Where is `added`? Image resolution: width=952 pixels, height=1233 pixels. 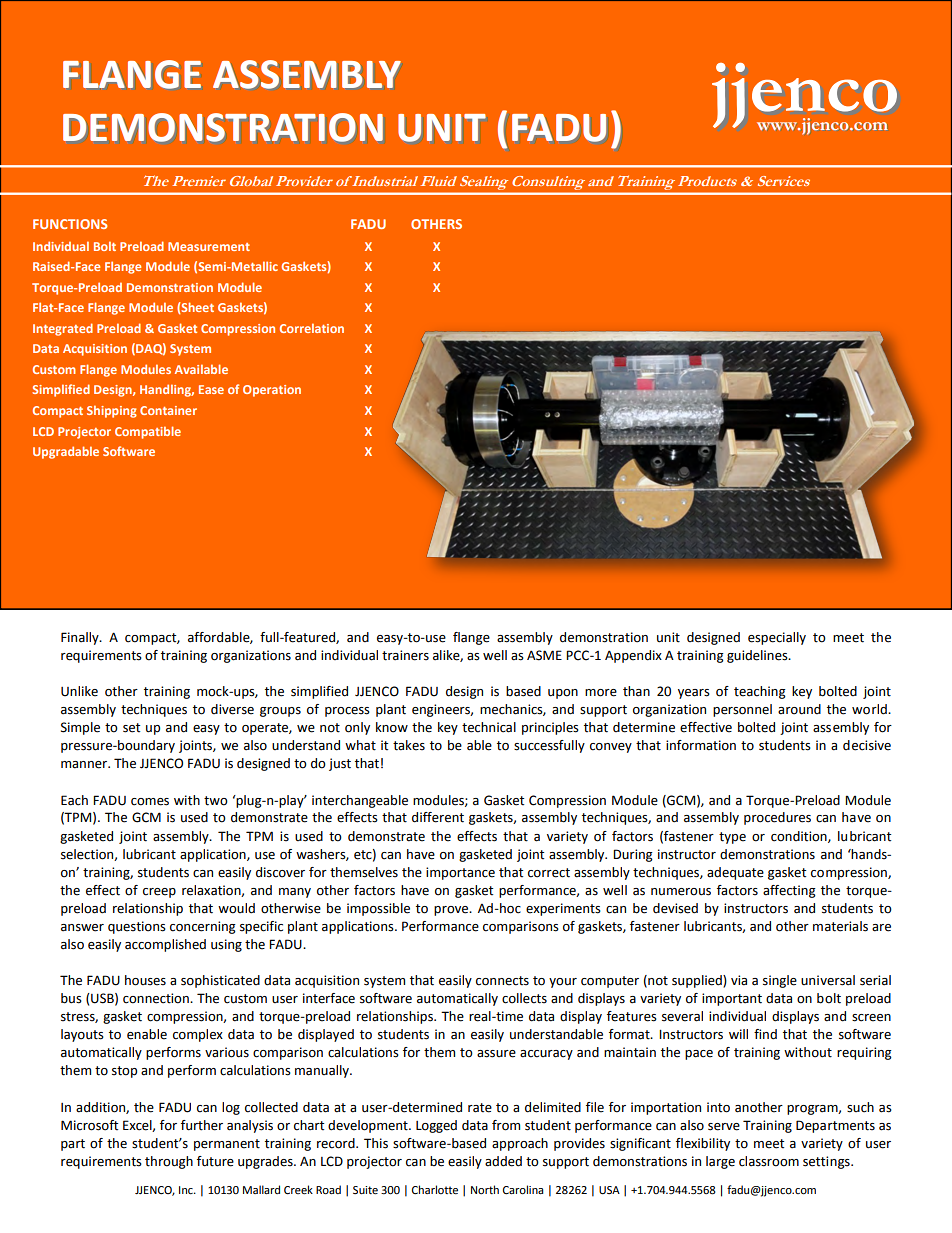 added is located at coordinates (503, 1161).
